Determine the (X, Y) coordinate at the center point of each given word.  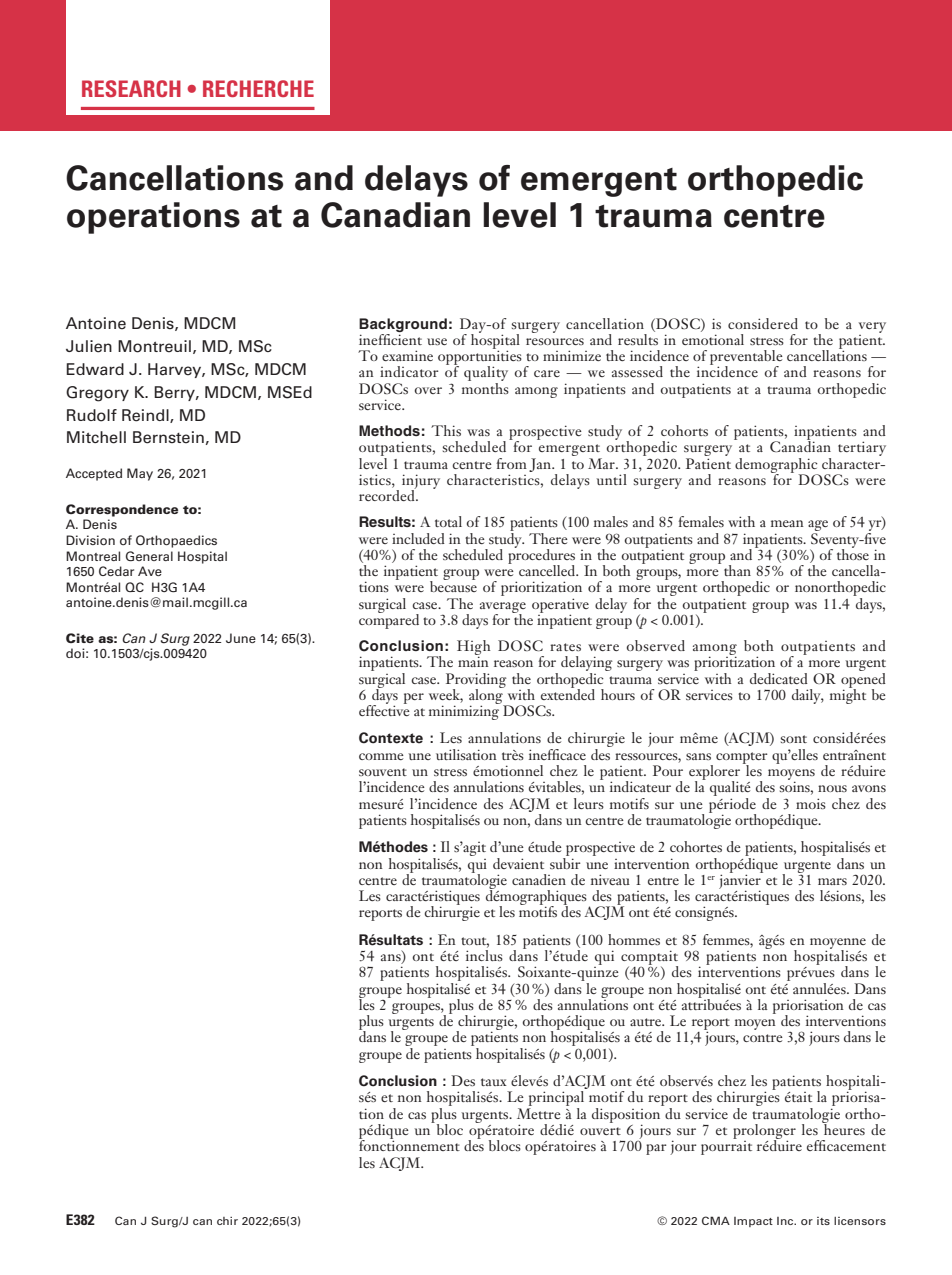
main (473, 660)
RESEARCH (131, 88)
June (241, 638)
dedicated (779, 678)
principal (555, 1100)
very (872, 327)
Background (403, 325)
